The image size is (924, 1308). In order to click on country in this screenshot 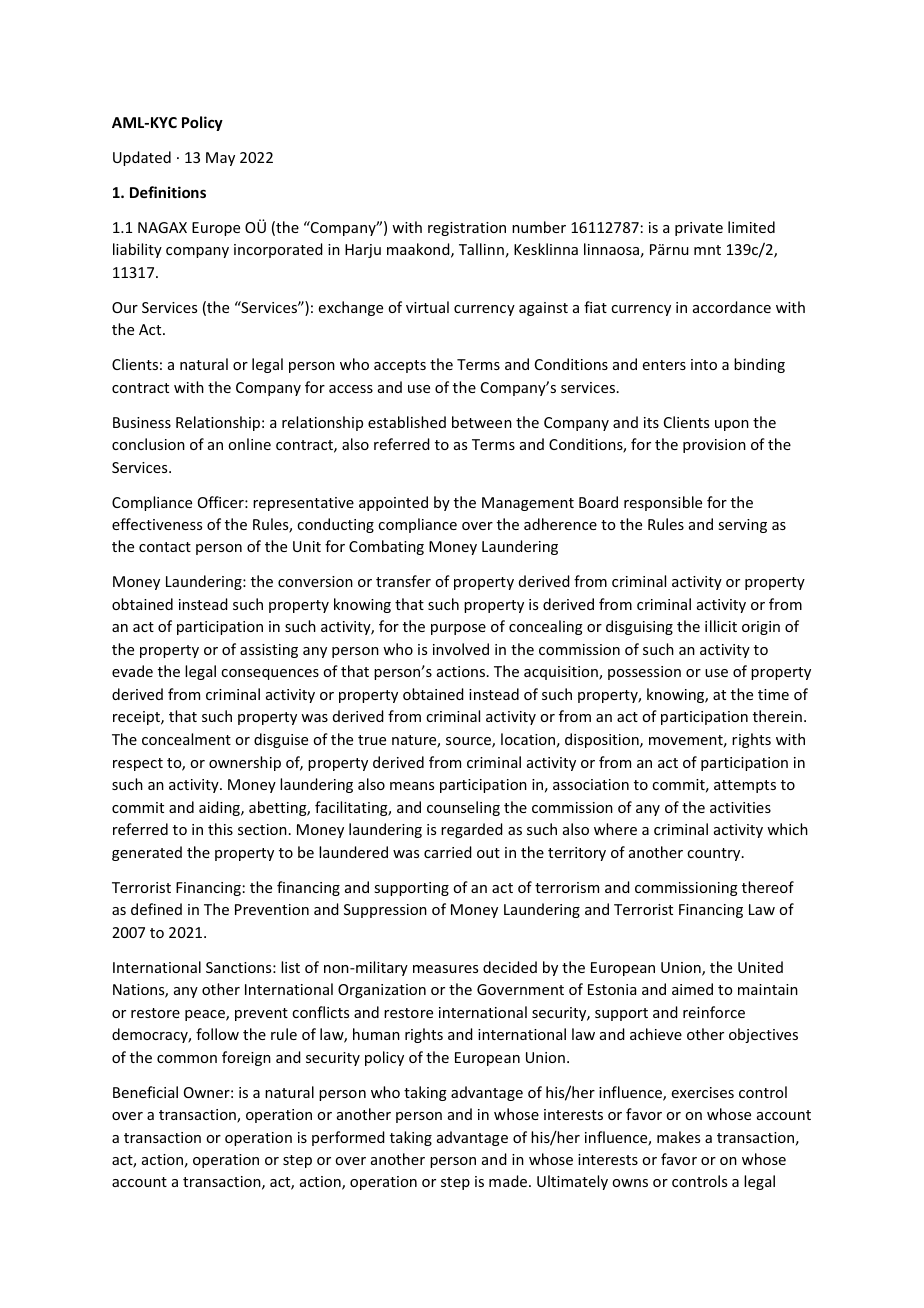, I will do `click(715, 854)`.
